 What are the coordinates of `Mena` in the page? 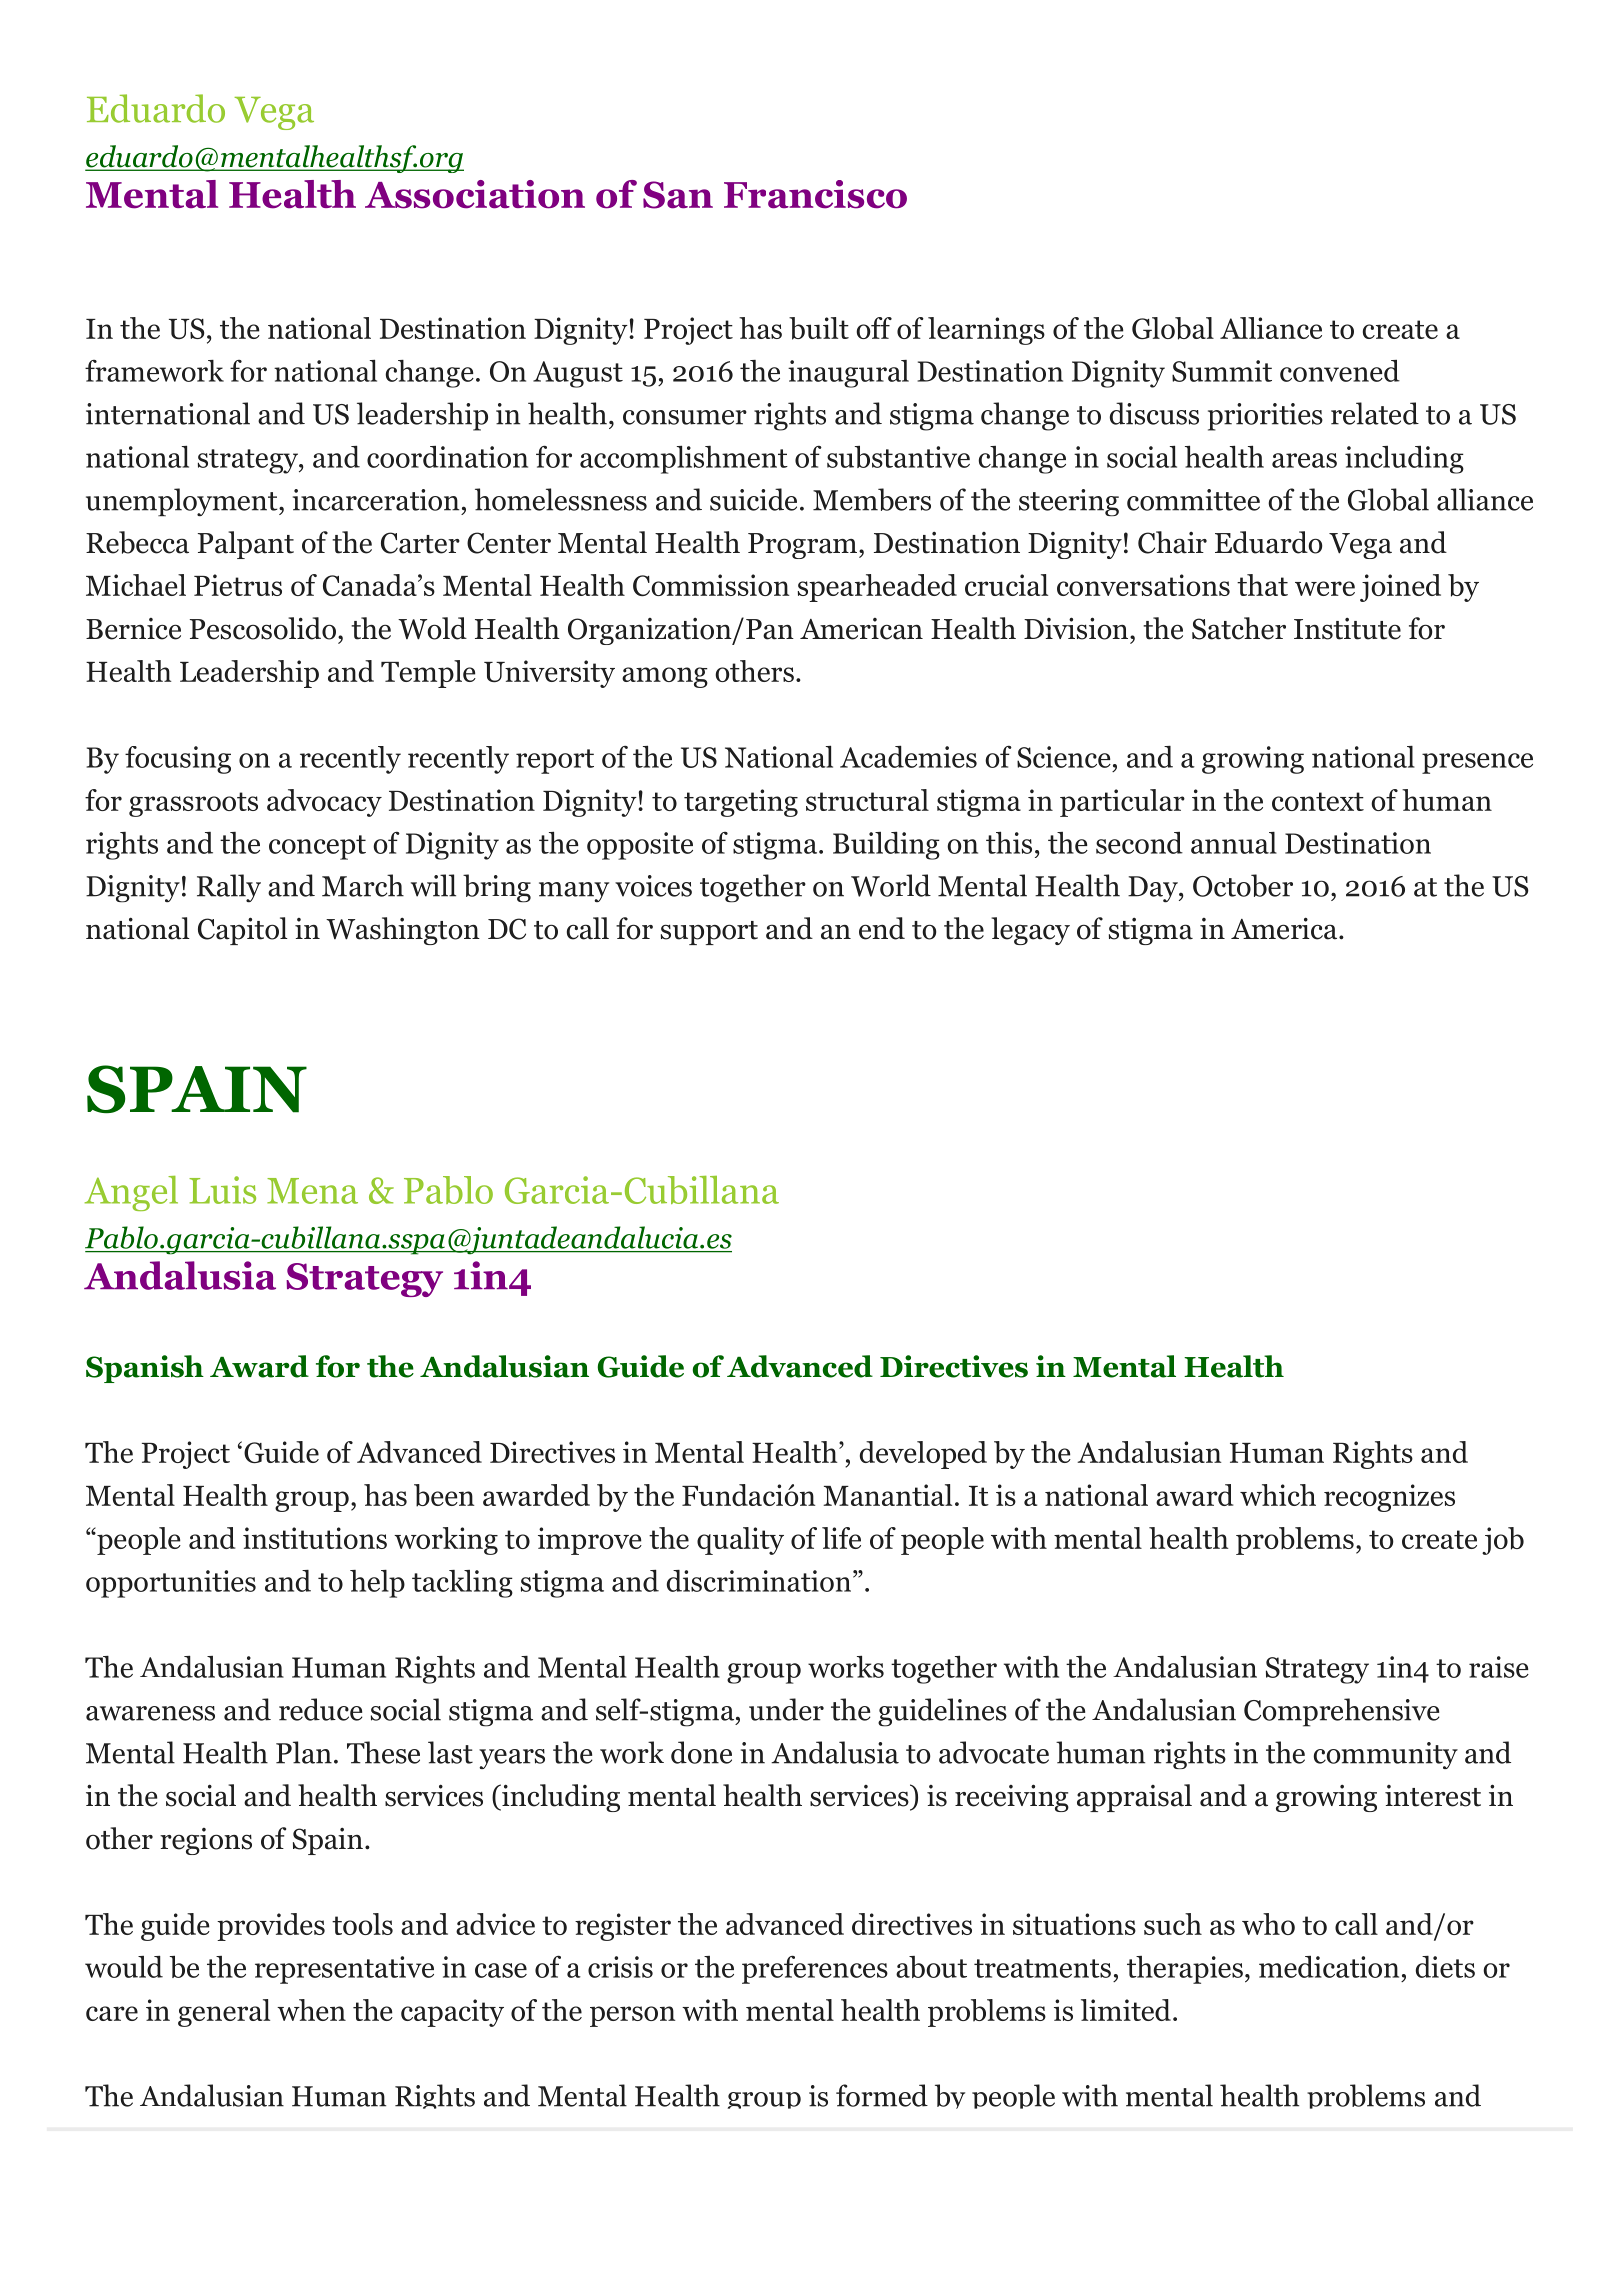 It's located at (312, 1191).
